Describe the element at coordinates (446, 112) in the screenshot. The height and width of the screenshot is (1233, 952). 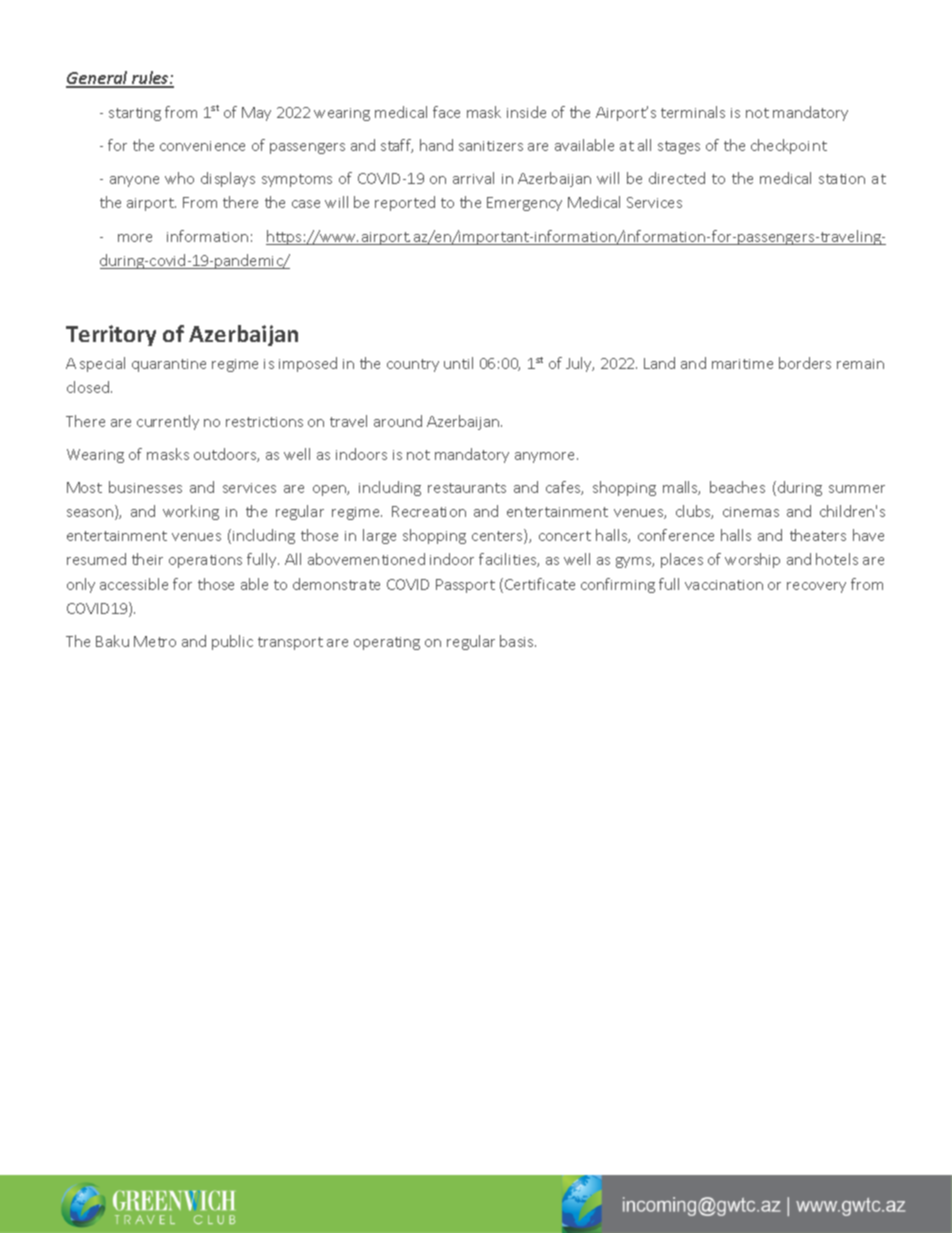
I see `face` at that location.
